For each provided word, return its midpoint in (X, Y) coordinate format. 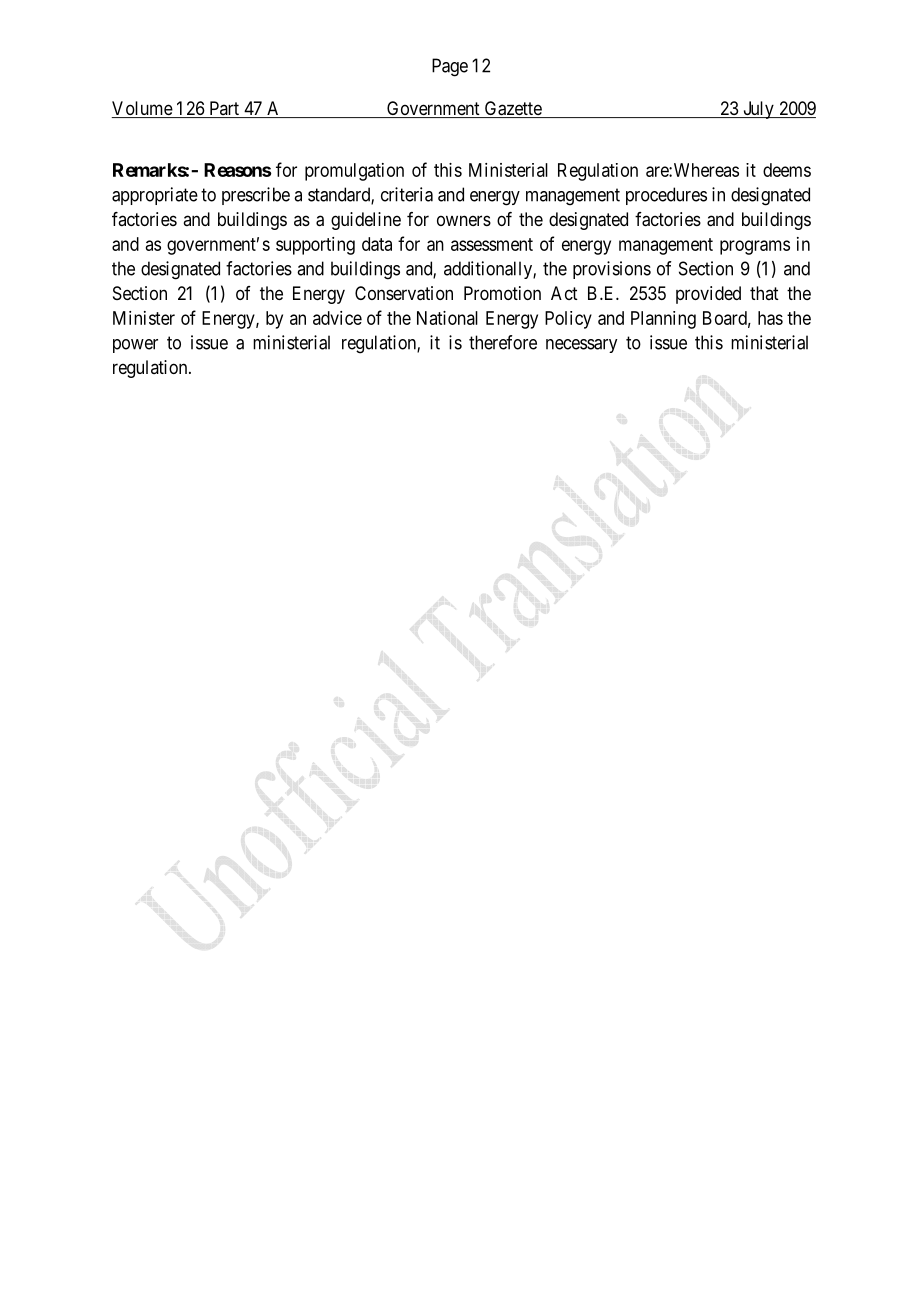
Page (450, 67)
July (758, 110)
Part (224, 109)
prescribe (256, 196)
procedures (666, 196)
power (135, 346)
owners (464, 220)
